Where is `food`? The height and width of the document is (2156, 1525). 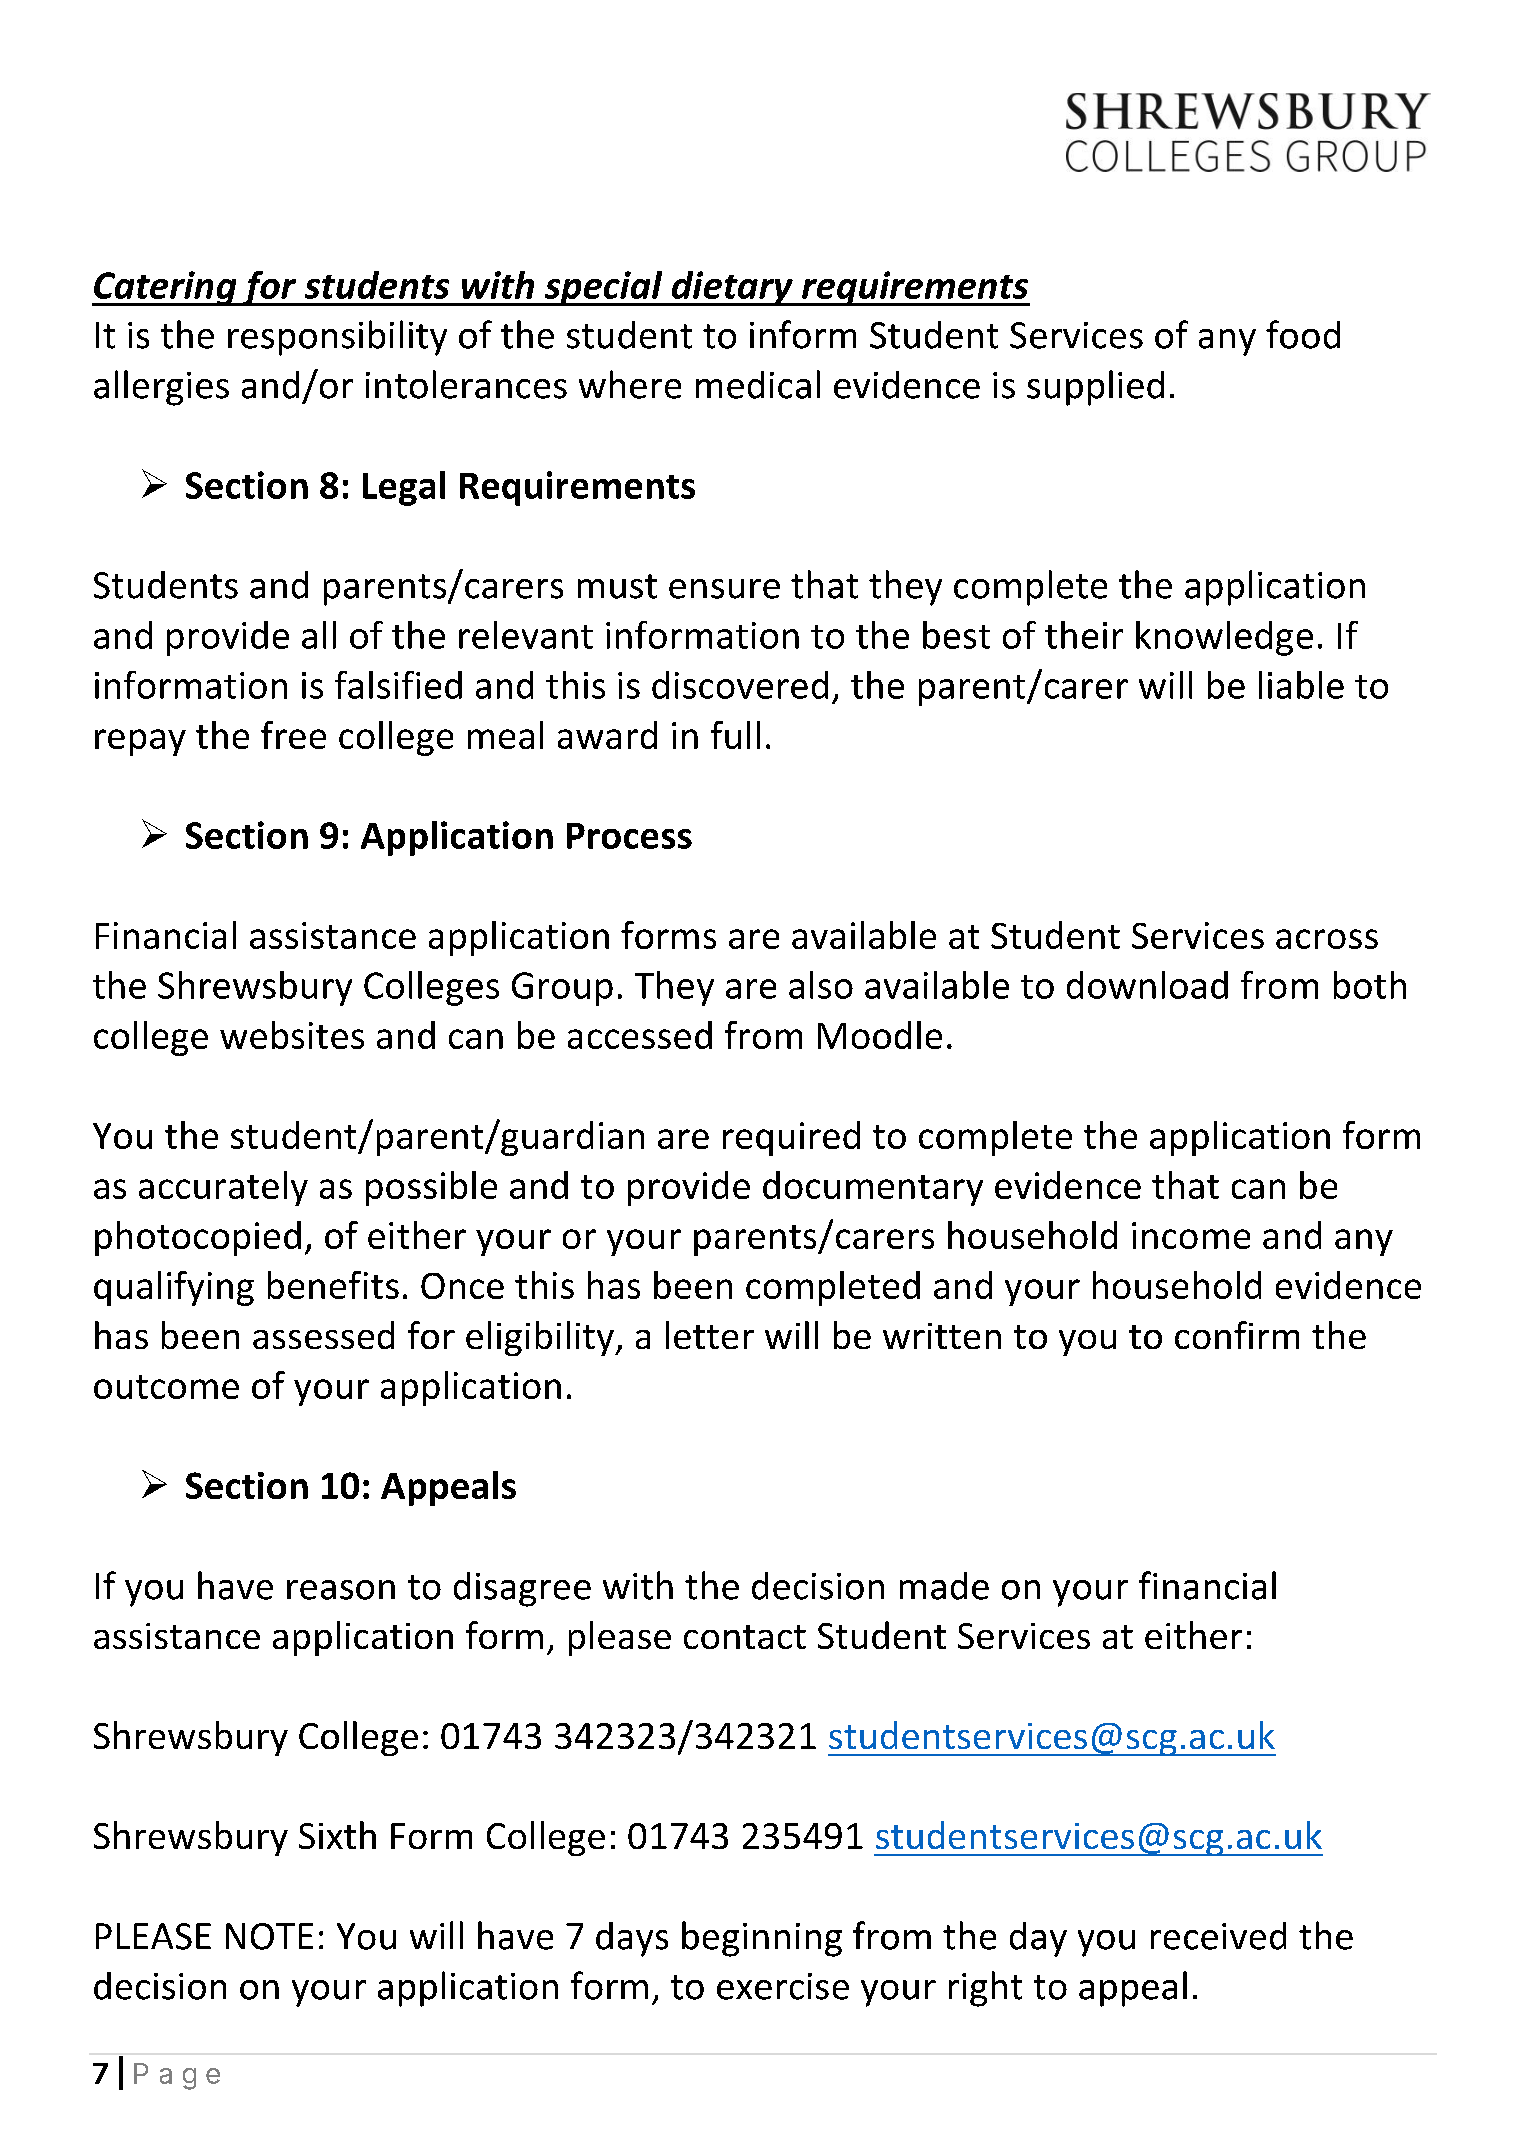 food is located at coordinates (1303, 334).
